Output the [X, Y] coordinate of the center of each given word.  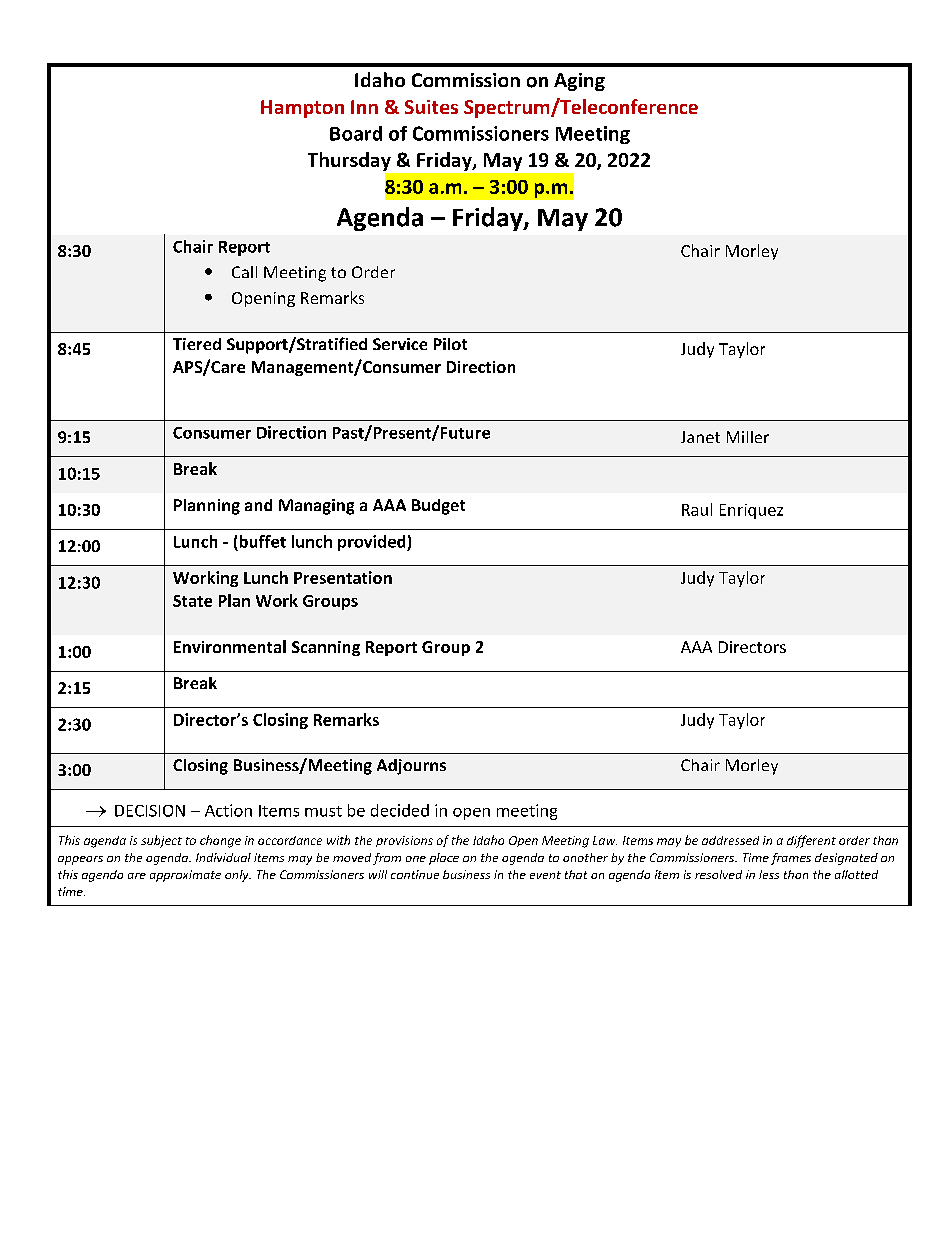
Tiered [197, 344]
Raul [697, 509]
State [192, 601]
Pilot [450, 344]
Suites [431, 107]
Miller [748, 437]
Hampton [302, 109]
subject [161, 841]
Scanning [326, 648]
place [444, 859]
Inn [364, 107]
